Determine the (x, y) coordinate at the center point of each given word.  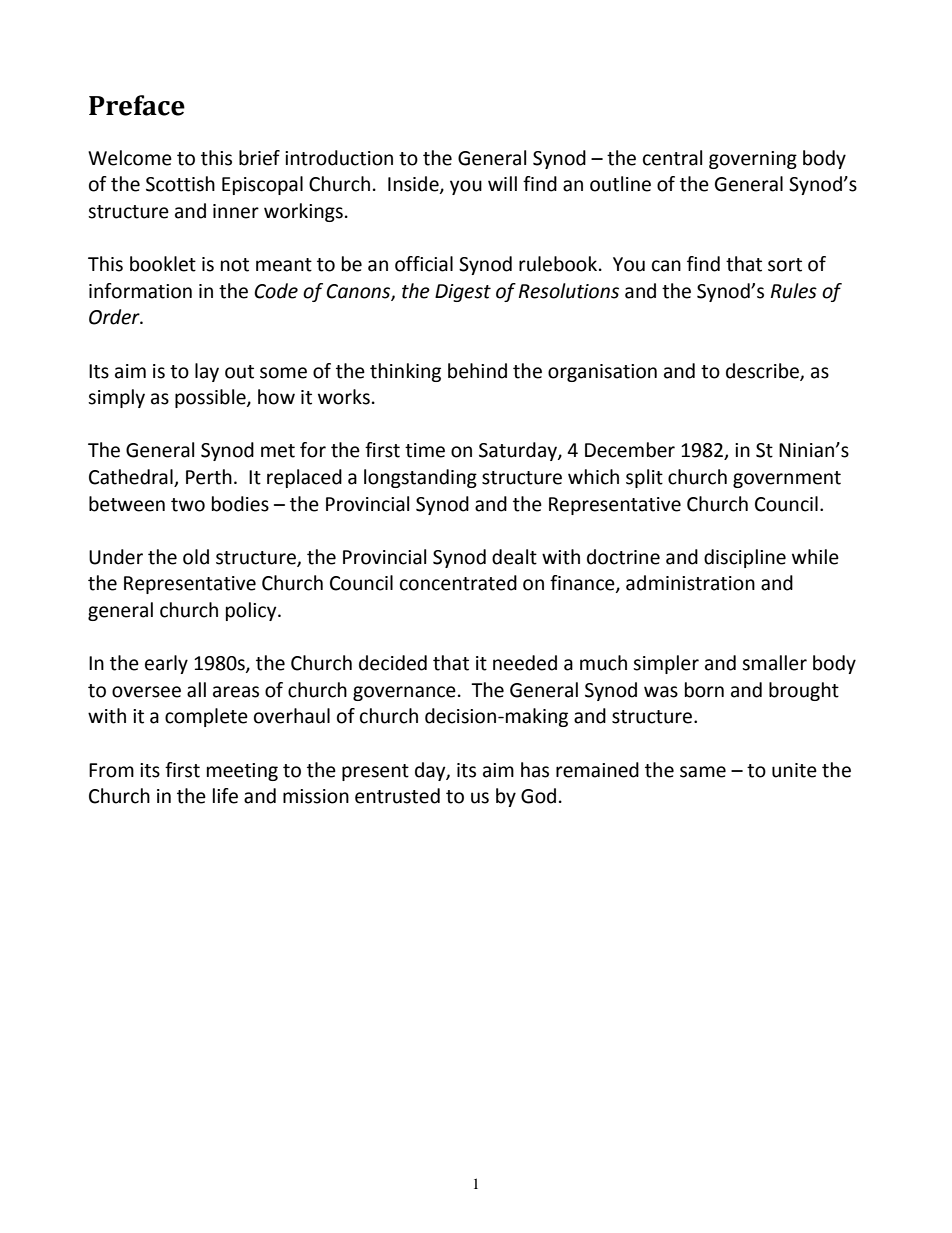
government (787, 479)
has (535, 770)
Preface (137, 105)
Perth (209, 477)
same (703, 772)
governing (753, 160)
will (502, 183)
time (425, 450)
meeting (242, 772)
